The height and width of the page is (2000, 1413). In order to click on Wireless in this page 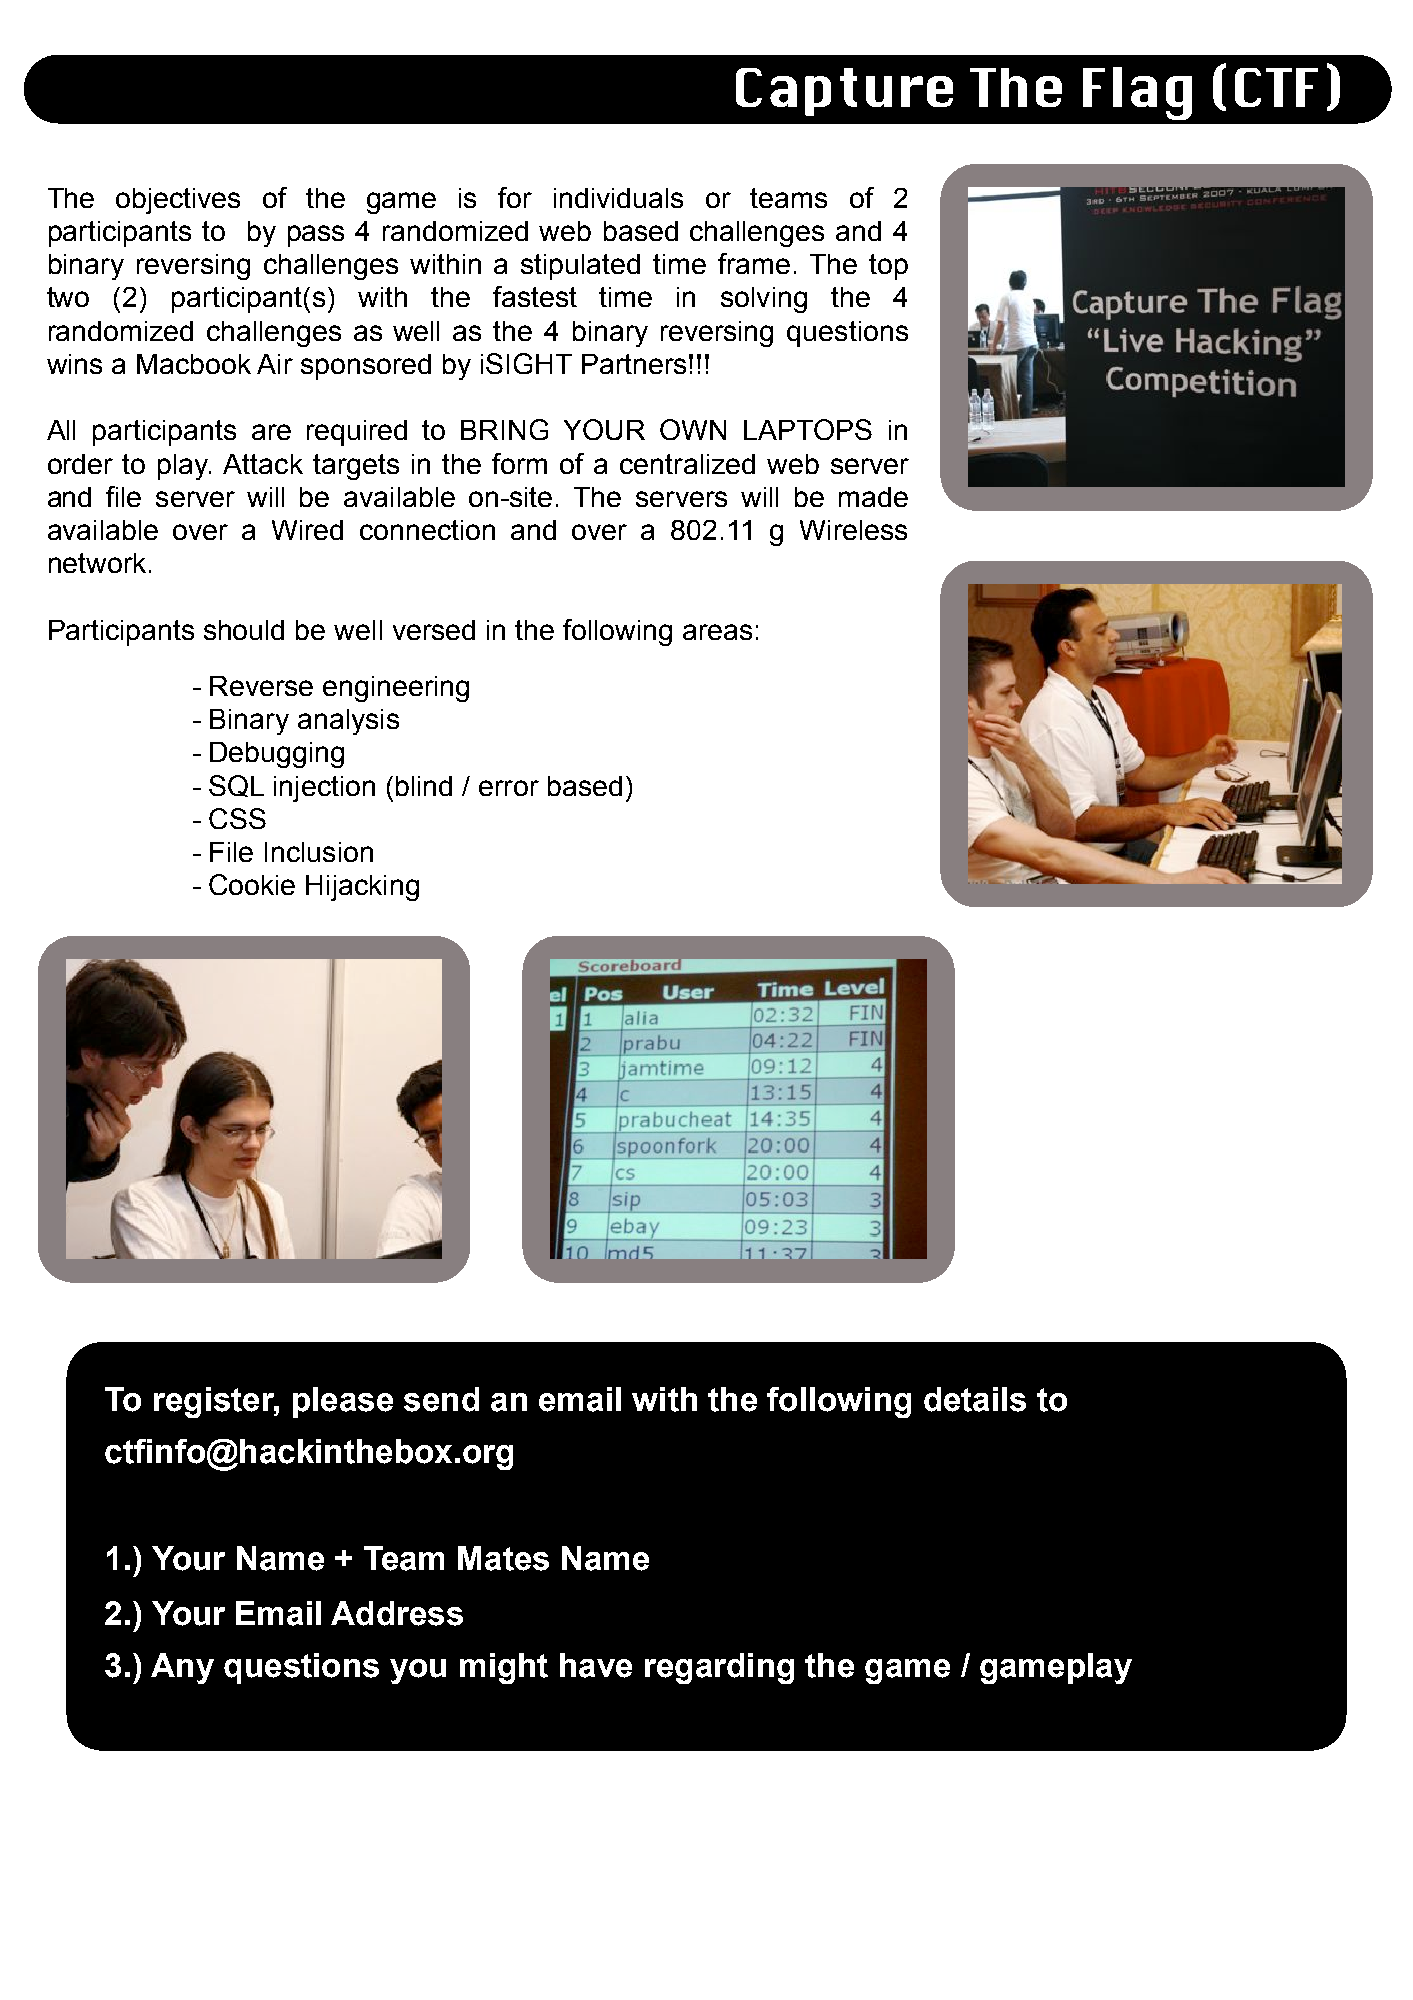, I will do `click(853, 530)`.
